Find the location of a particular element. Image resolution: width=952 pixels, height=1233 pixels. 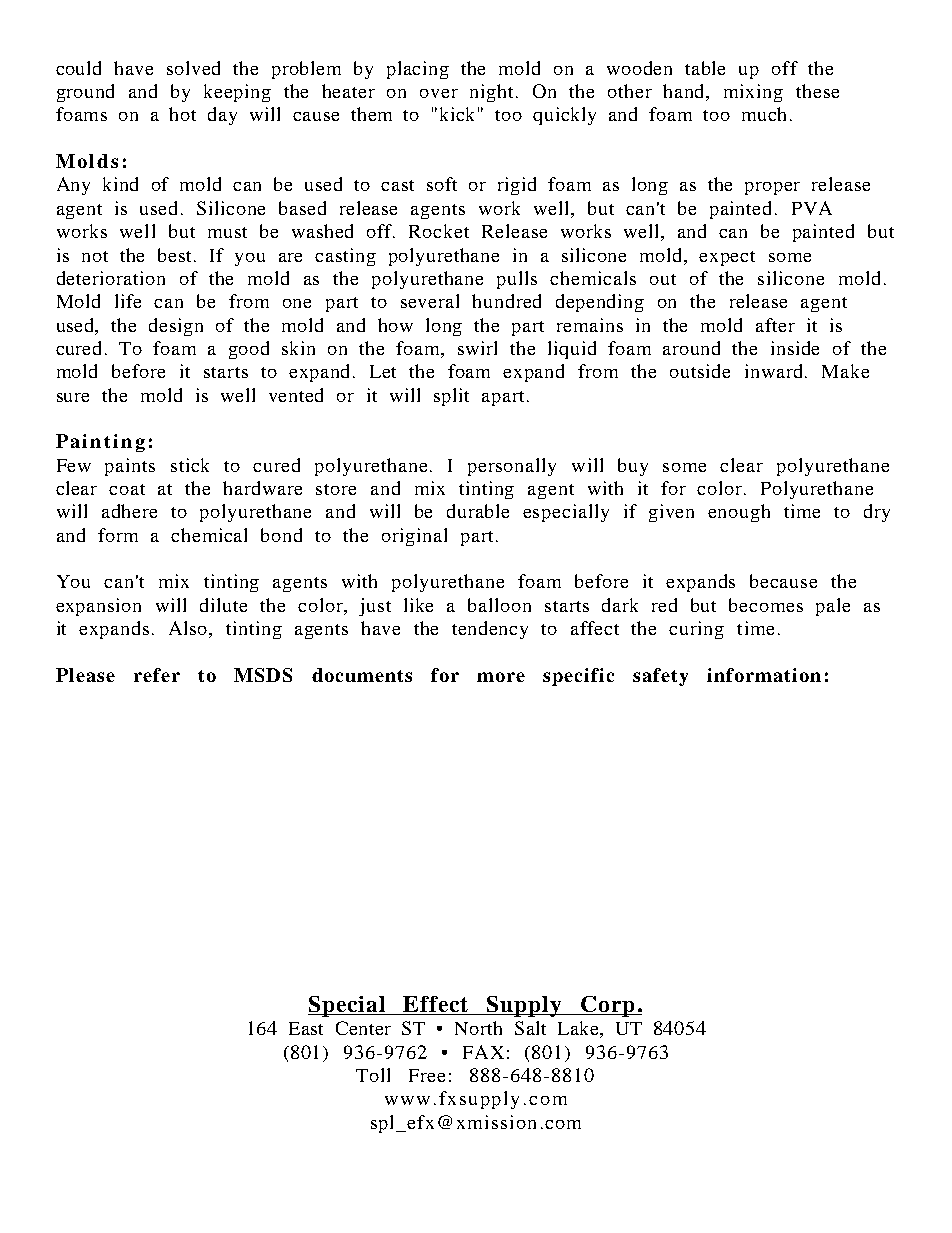

hot is located at coordinates (182, 114).
